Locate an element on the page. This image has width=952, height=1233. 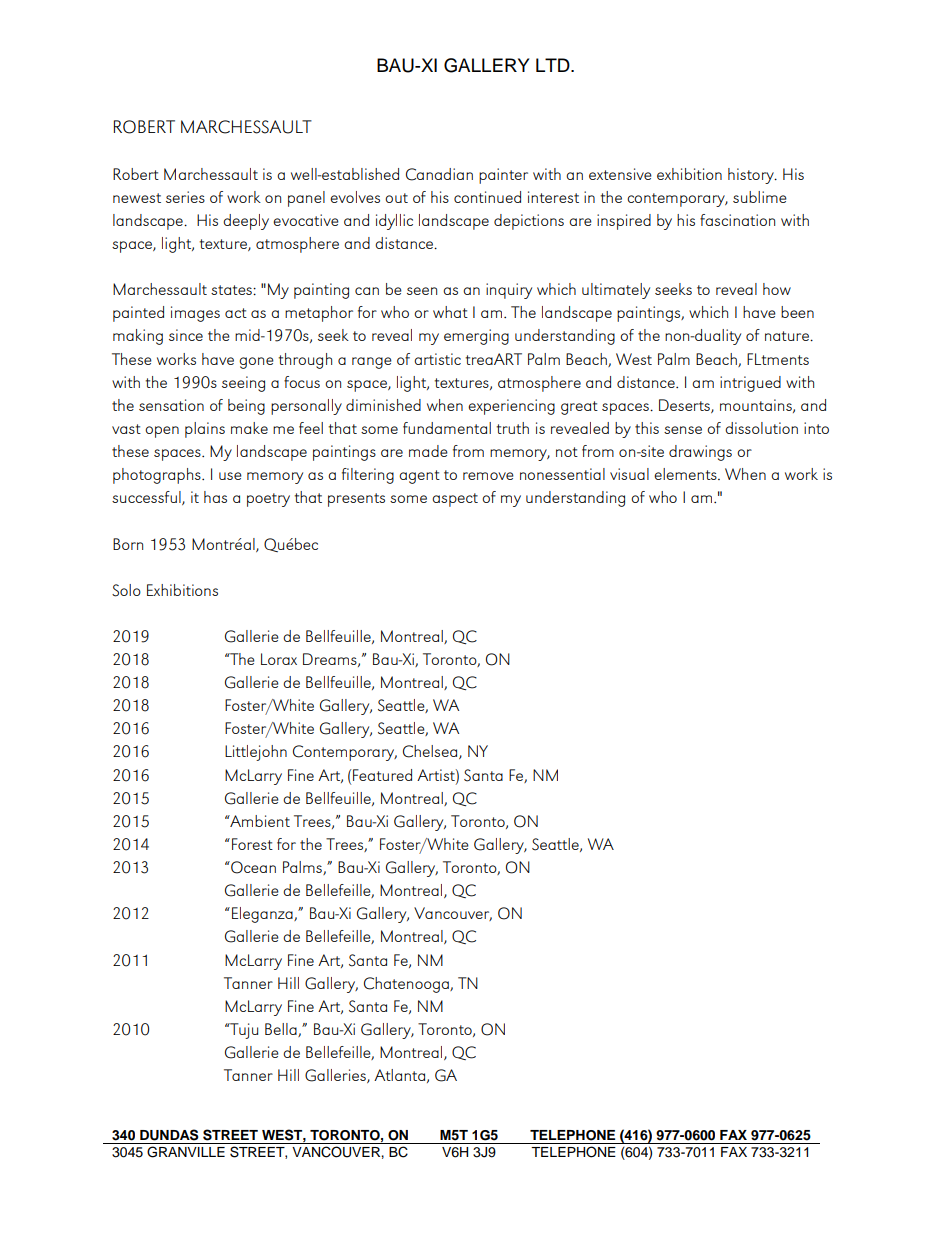
elements is located at coordinates (686, 474).
